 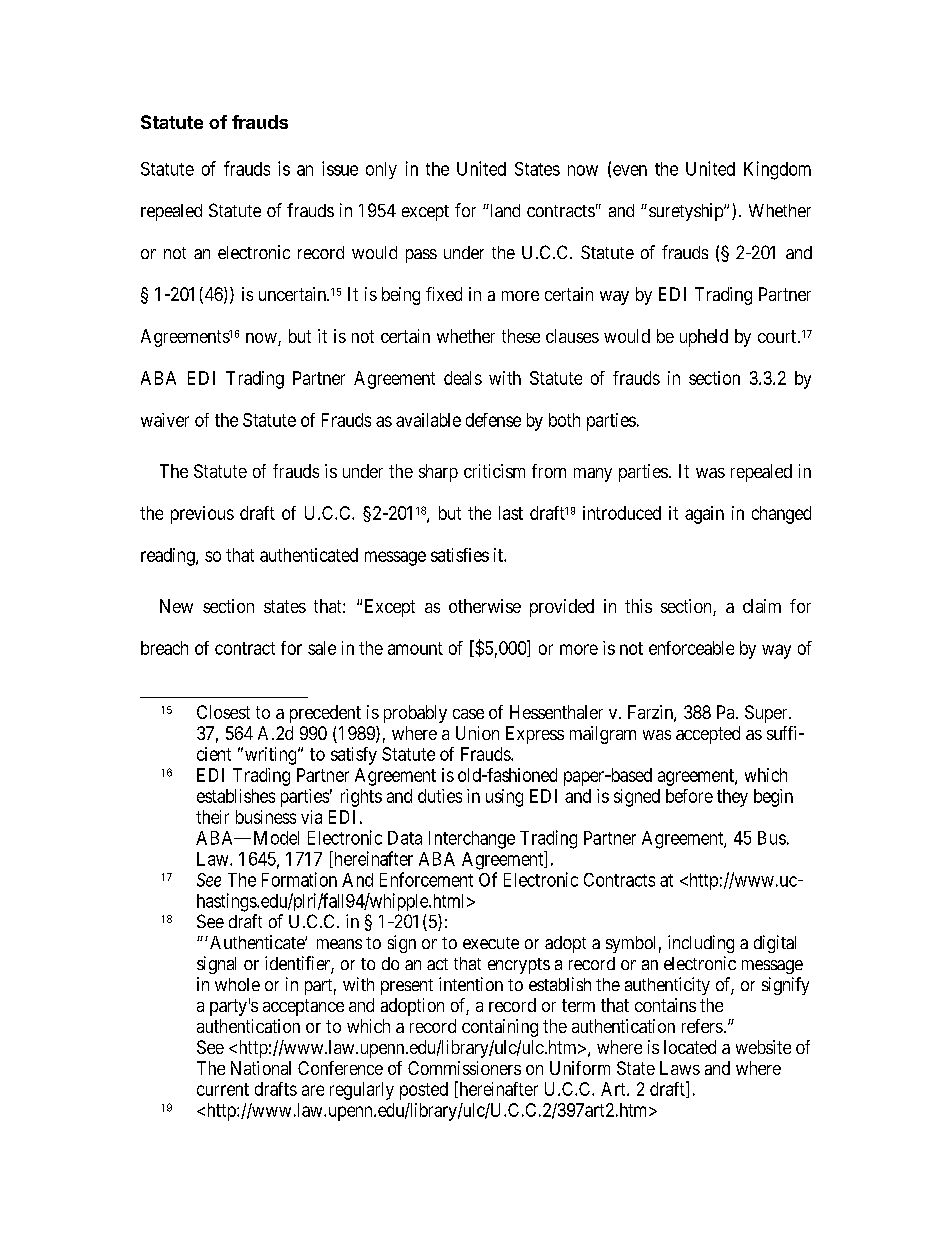 I want to click on National, so click(x=261, y=1068).
